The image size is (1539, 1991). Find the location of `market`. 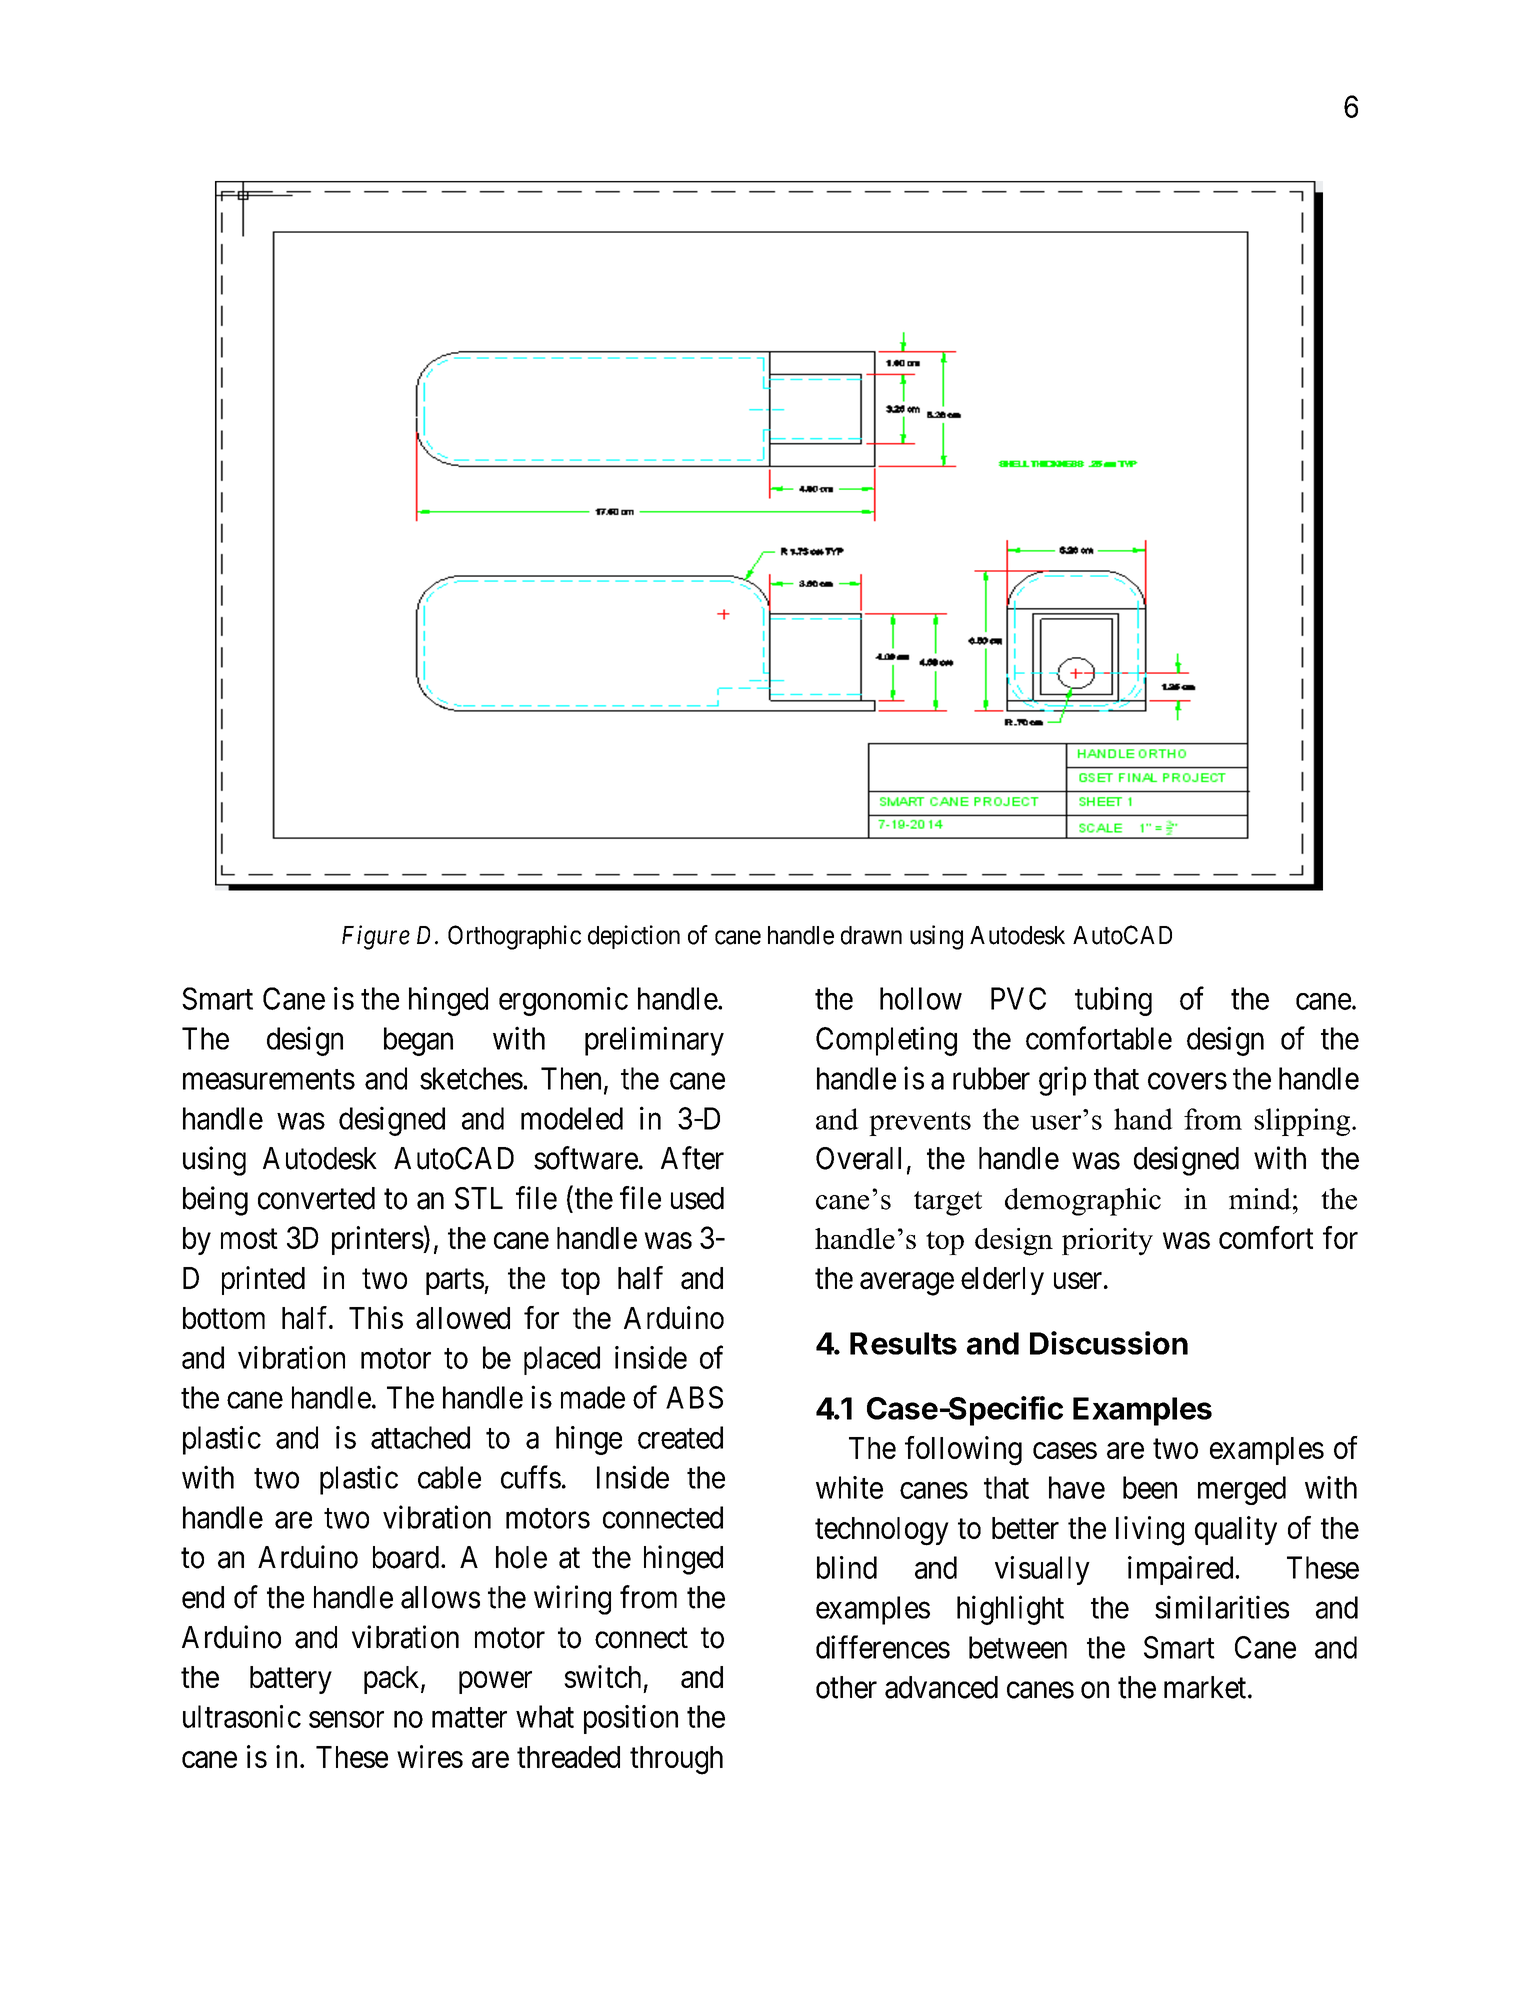

market is located at coordinates (1206, 1687).
